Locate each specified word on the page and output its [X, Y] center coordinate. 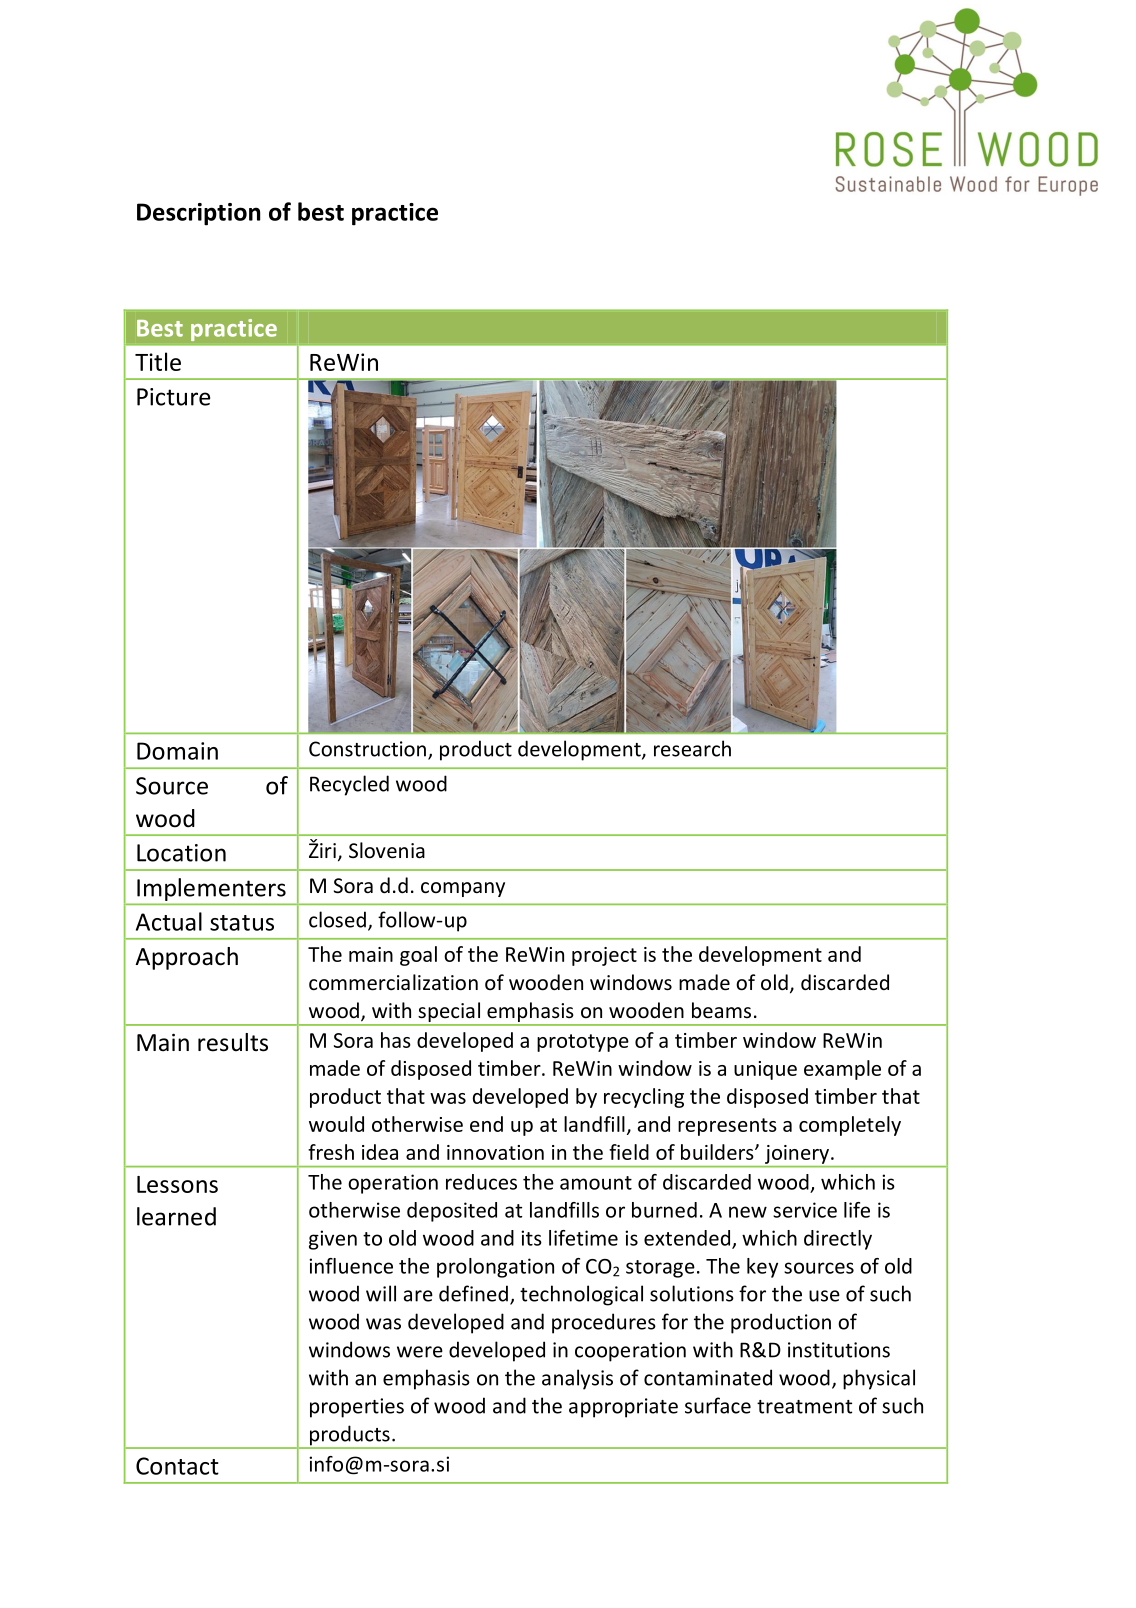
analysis [577, 1379]
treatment [804, 1407]
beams [721, 1010]
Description [198, 214]
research [692, 748]
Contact [177, 1466]
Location [181, 853]
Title [158, 361]
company [463, 889]
